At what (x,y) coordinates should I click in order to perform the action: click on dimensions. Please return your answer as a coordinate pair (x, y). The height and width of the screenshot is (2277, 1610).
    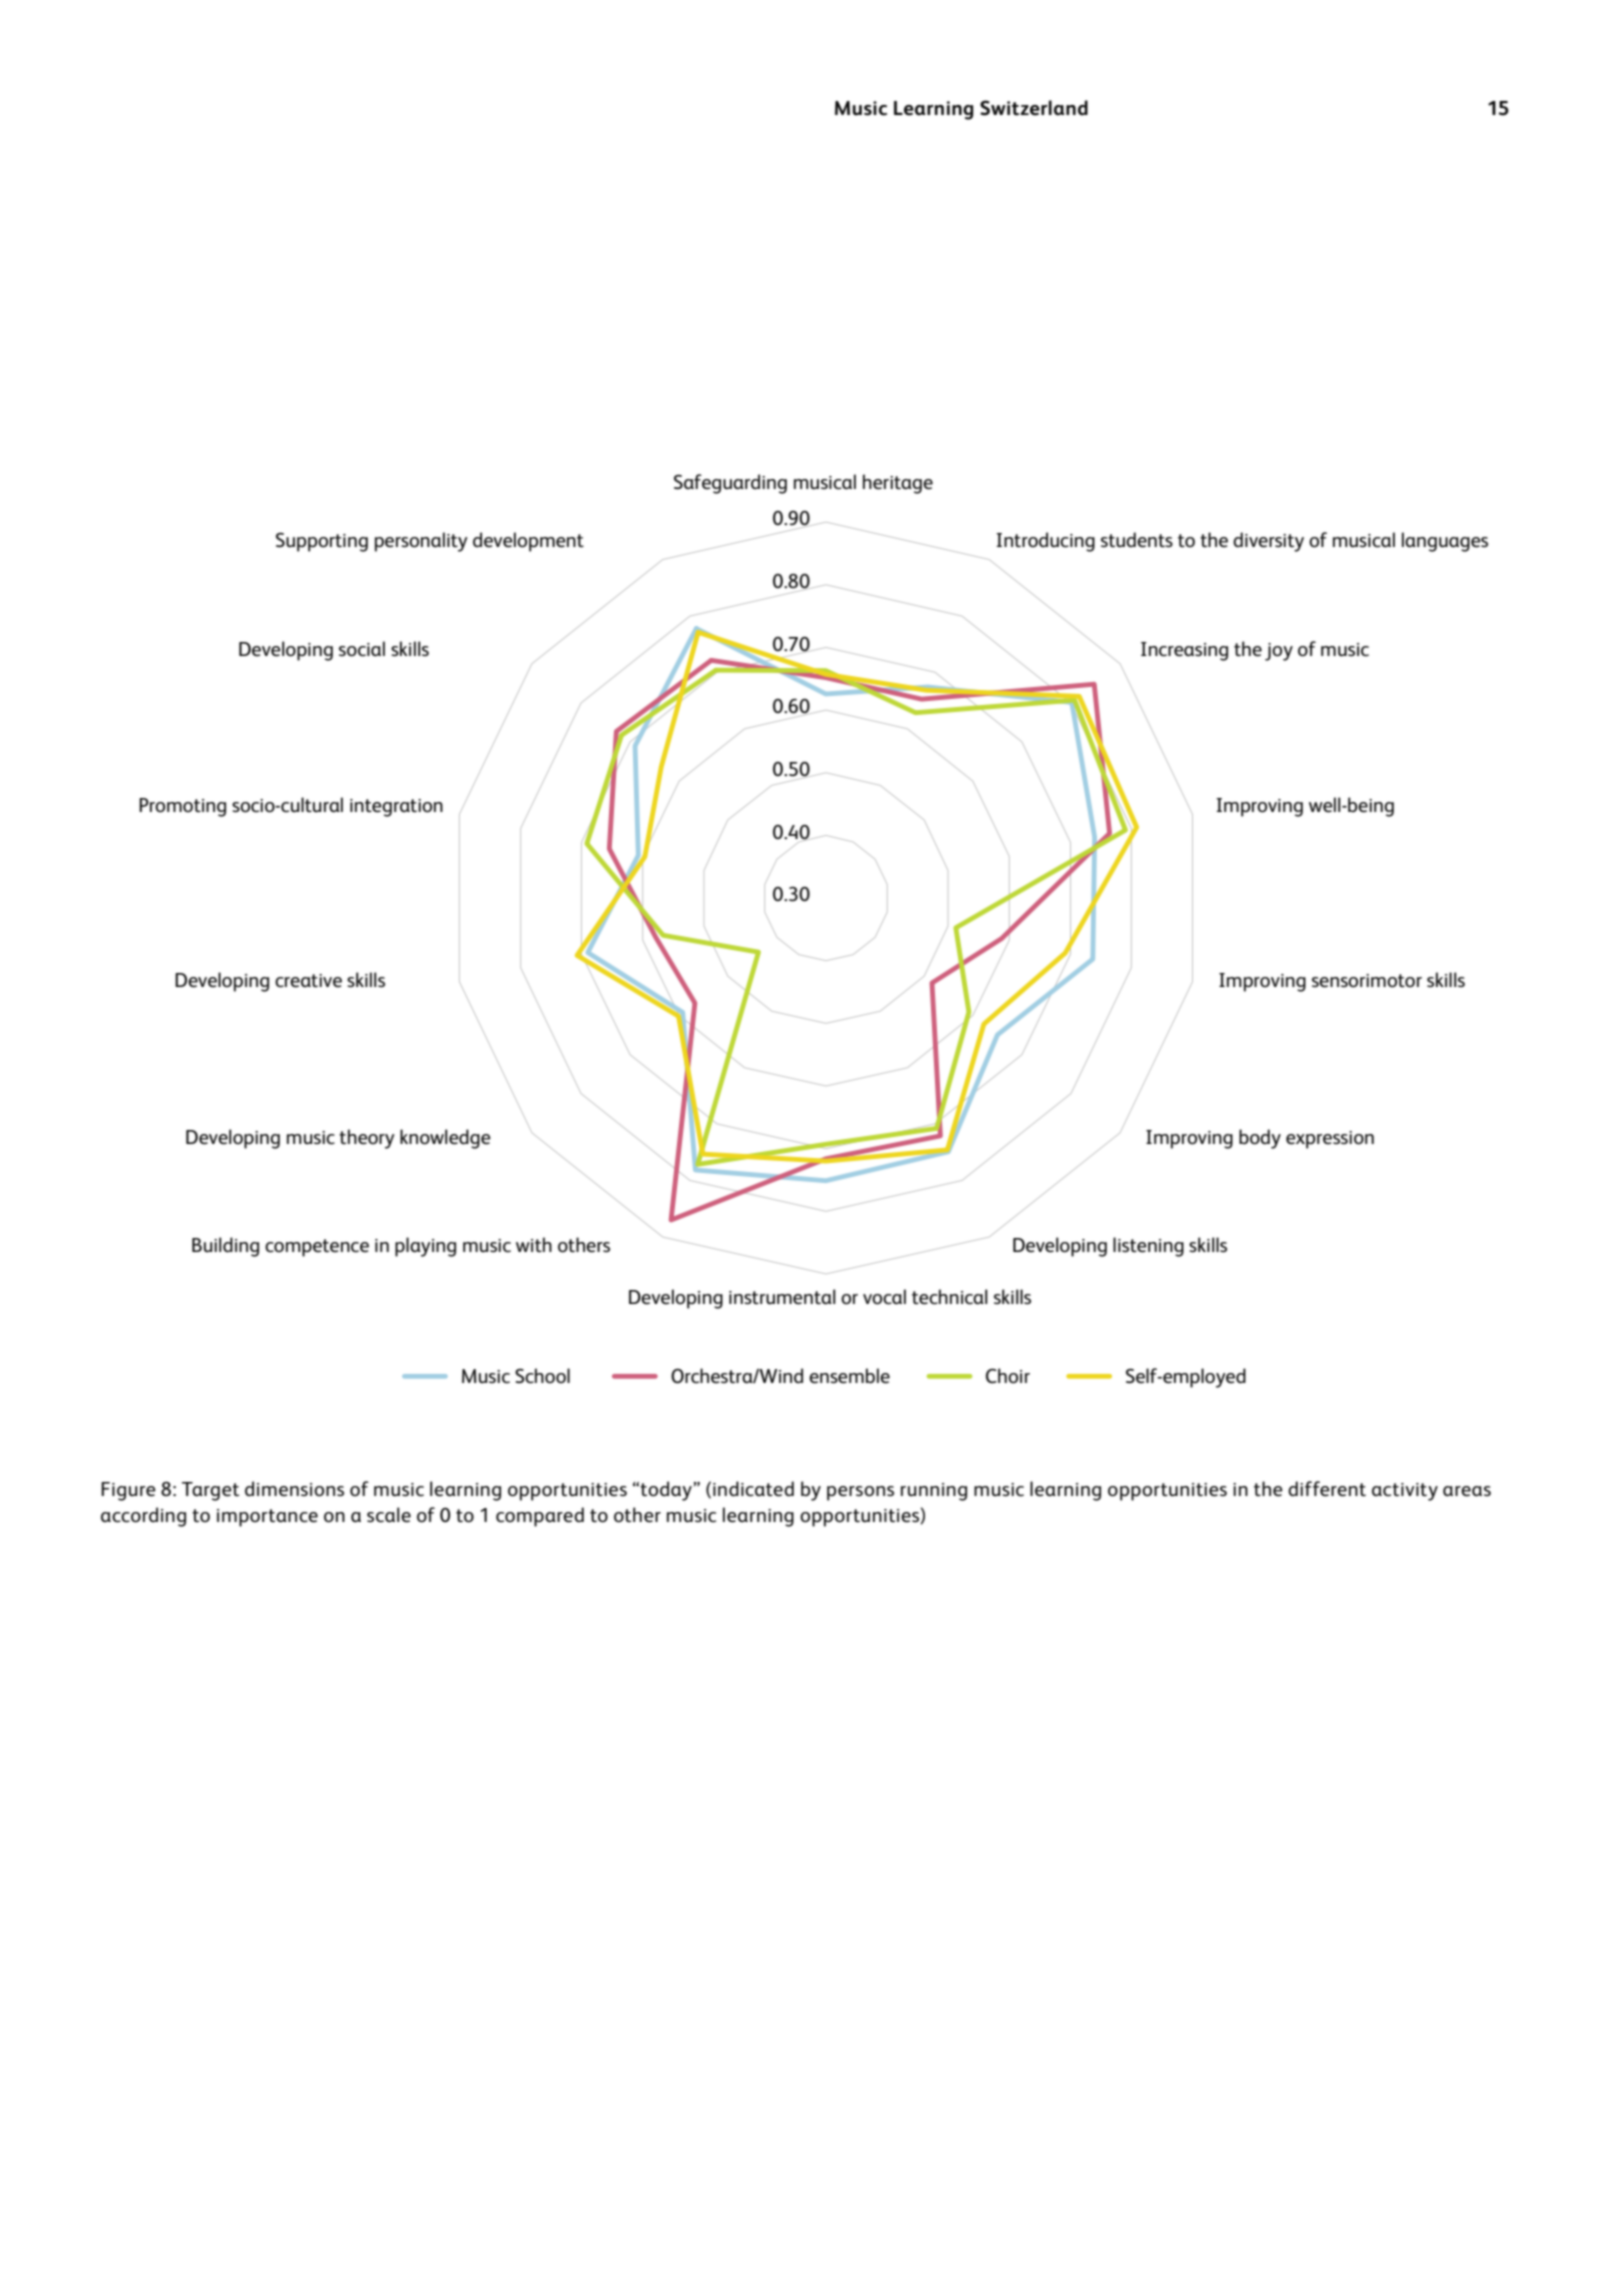
    Looking at the image, I should click on (294, 1489).
